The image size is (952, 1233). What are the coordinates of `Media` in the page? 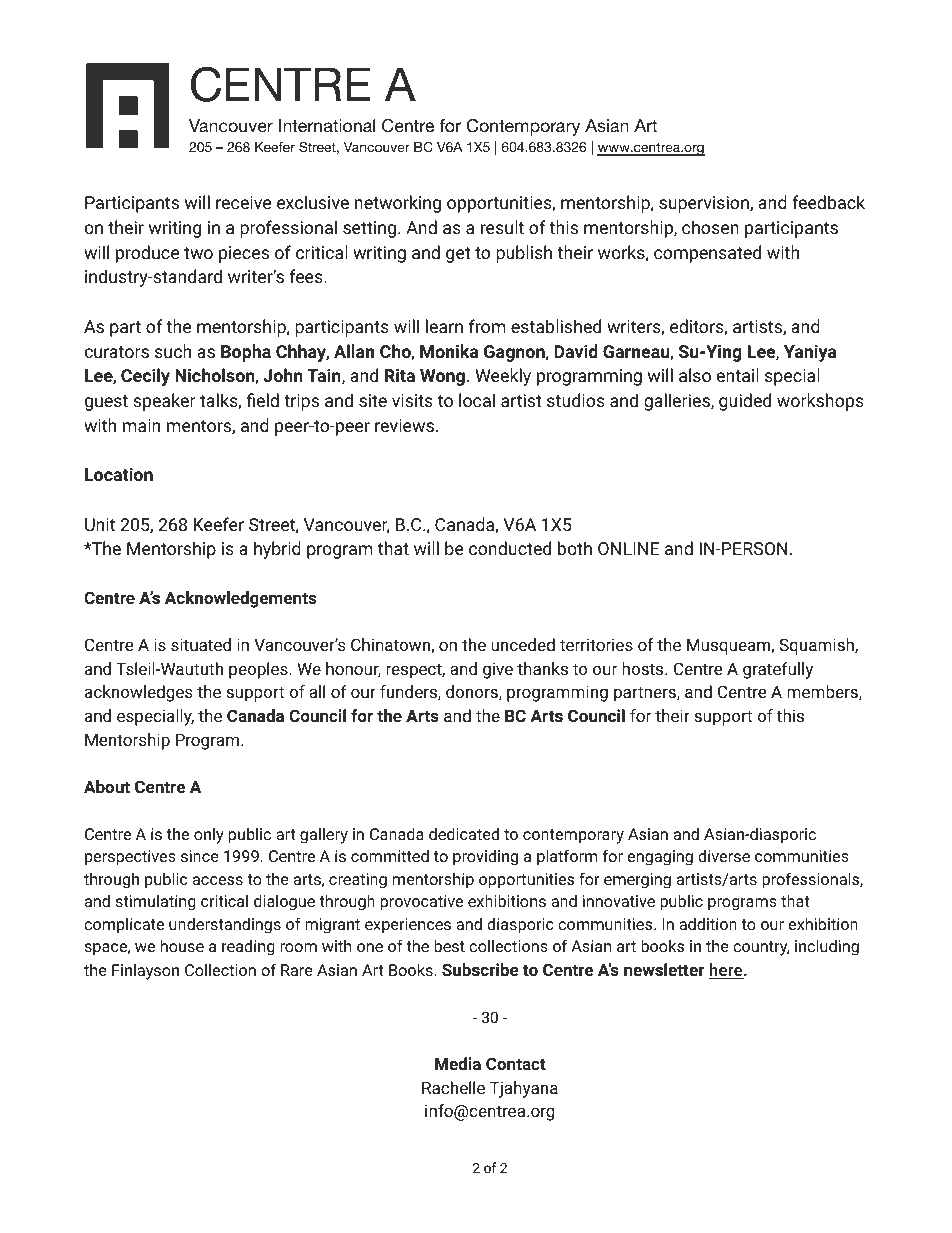 It's located at (458, 1063).
